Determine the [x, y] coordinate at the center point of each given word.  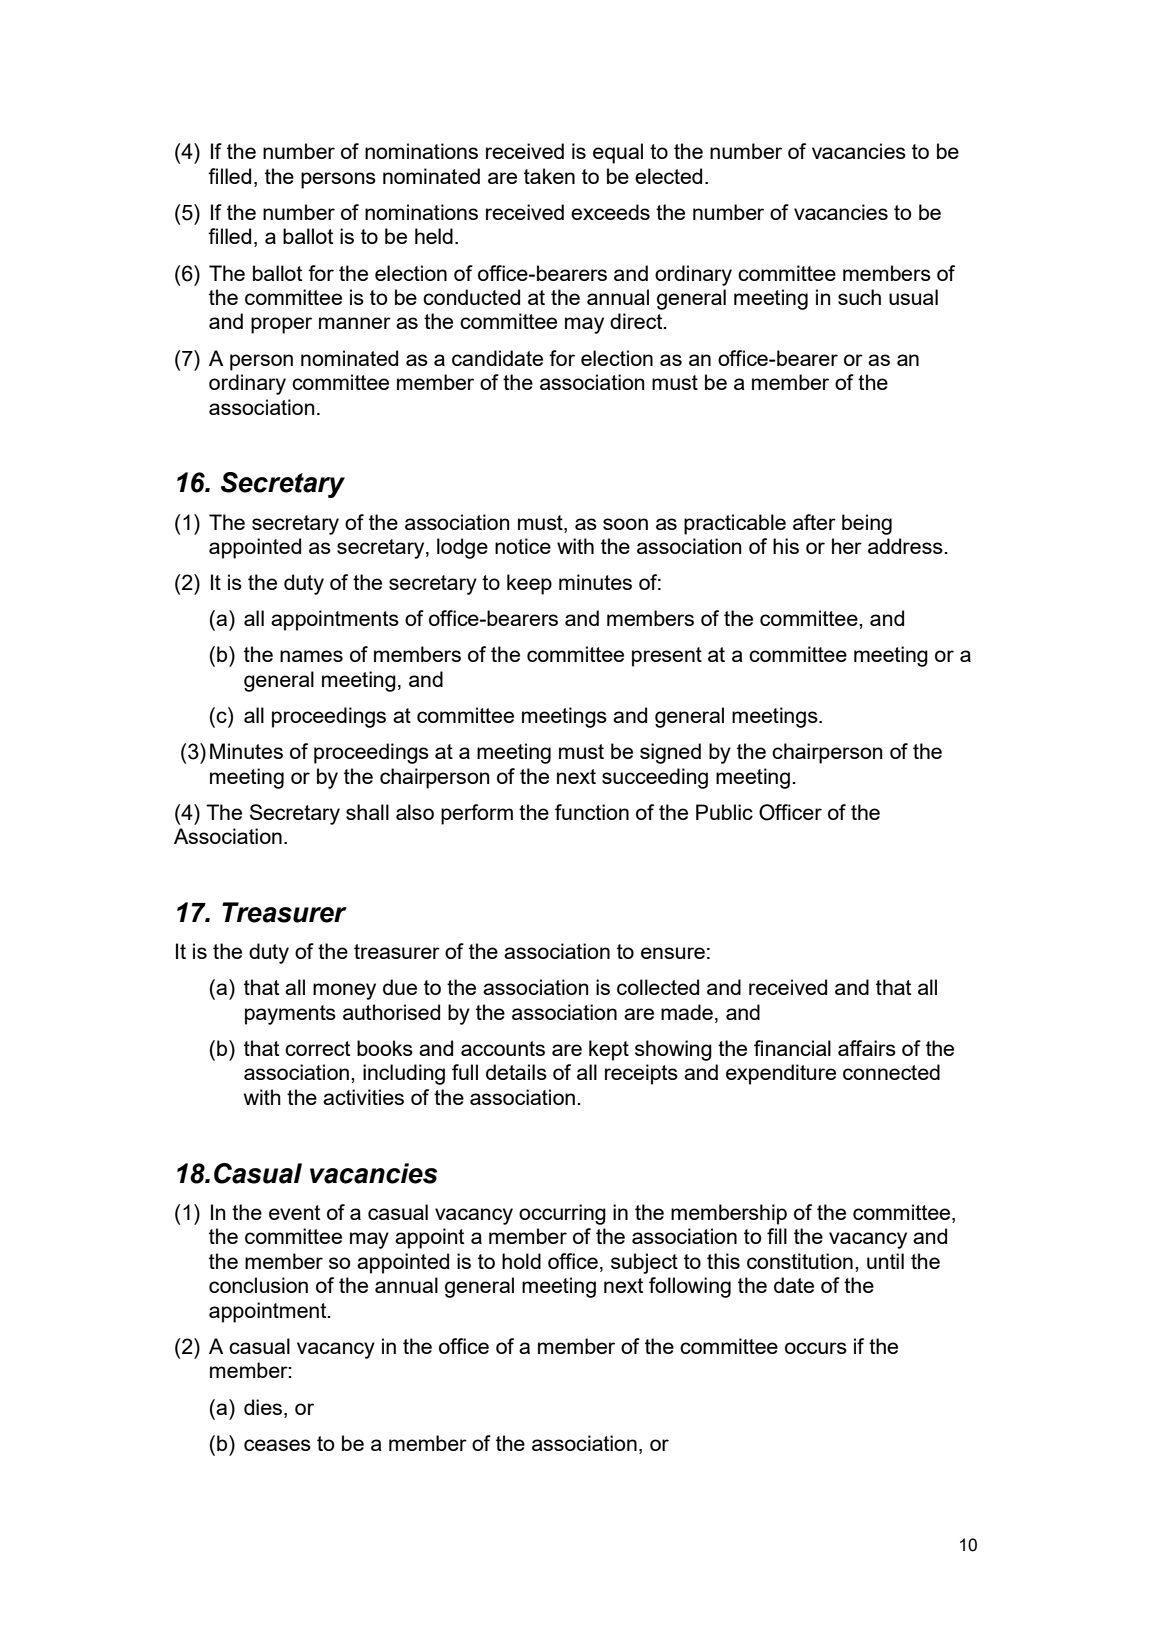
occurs [816, 1348]
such [859, 297]
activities [363, 1097]
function [592, 812]
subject [644, 1263]
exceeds [610, 212]
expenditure [781, 1074]
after [814, 522]
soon [625, 524]
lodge [462, 548]
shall [367, 812]
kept [609, 1050]
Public [724, 812]
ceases [277, 1445]
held [434, 236]
